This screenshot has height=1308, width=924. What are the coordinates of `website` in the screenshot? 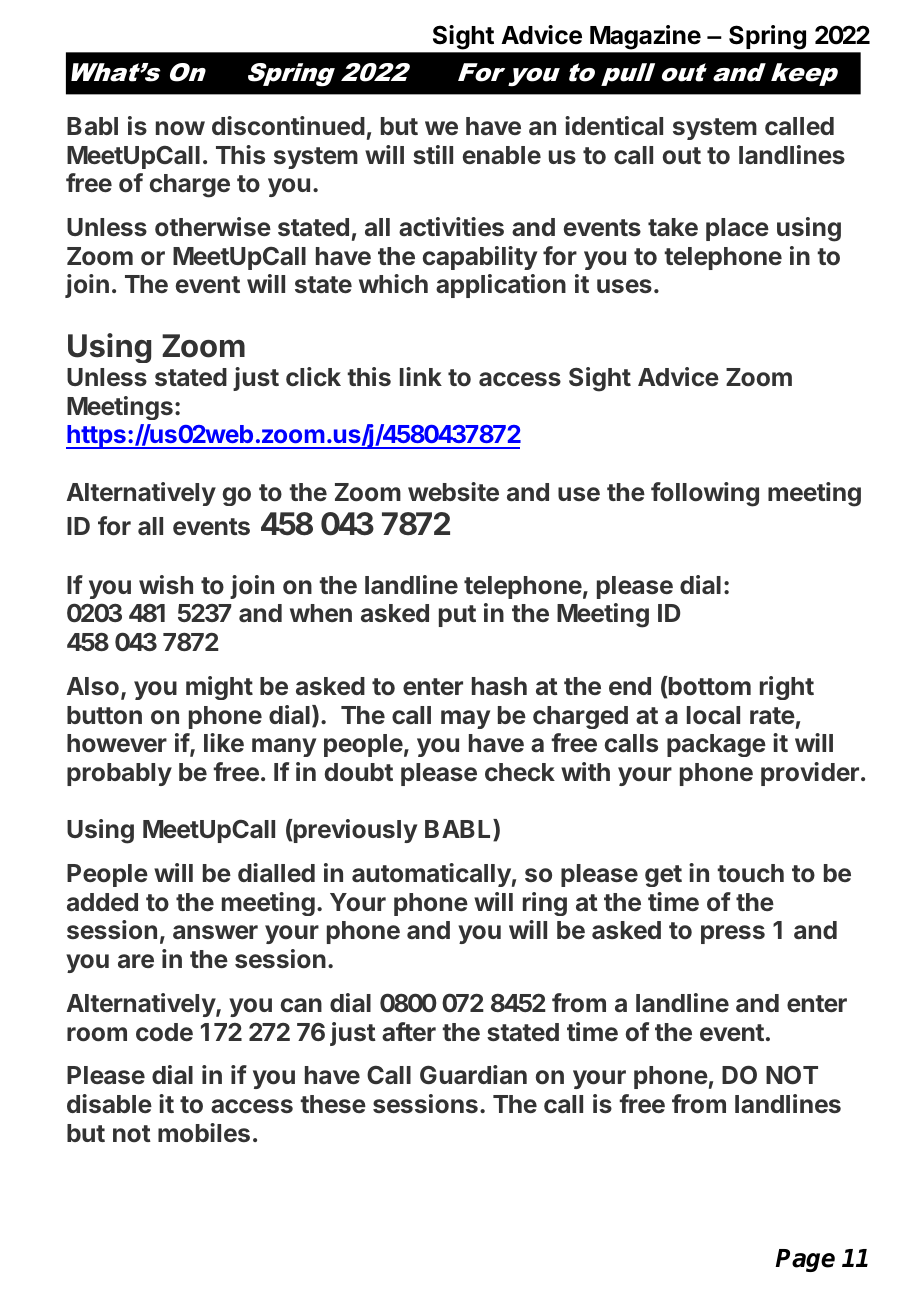 It's located at (453, 491).
